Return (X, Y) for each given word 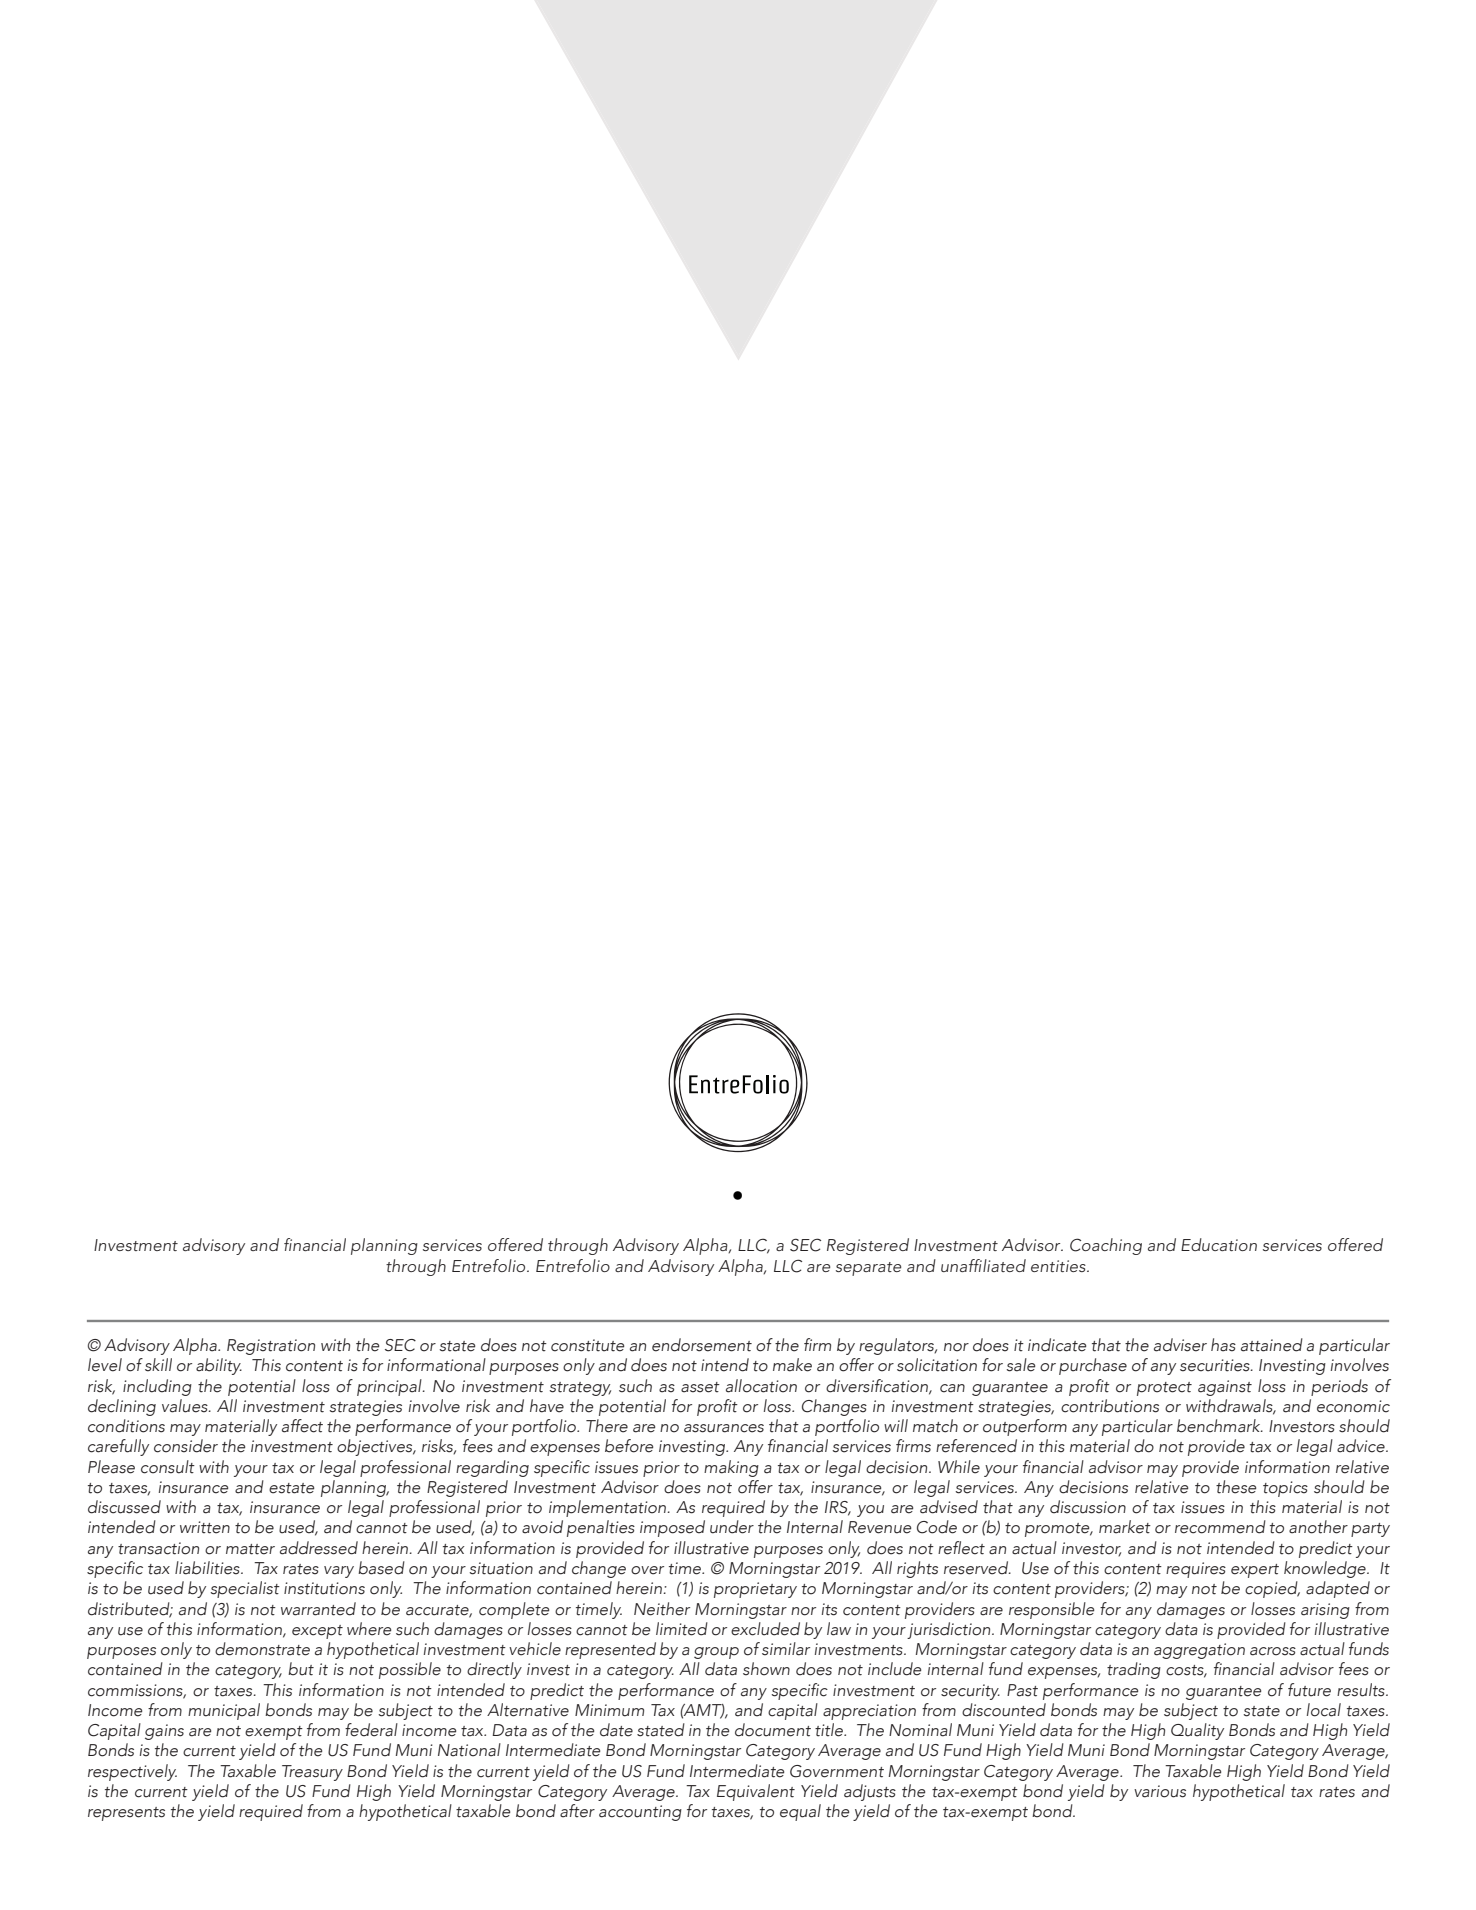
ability (219, 1366)
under (732, 1527)
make (792, 1365)
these (1236, 1487)
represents (126, 1814)
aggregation (1199, 1651)
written (205, 1527)
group (716, 1653)
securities (1216, 1365)
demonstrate (262, 1649)
